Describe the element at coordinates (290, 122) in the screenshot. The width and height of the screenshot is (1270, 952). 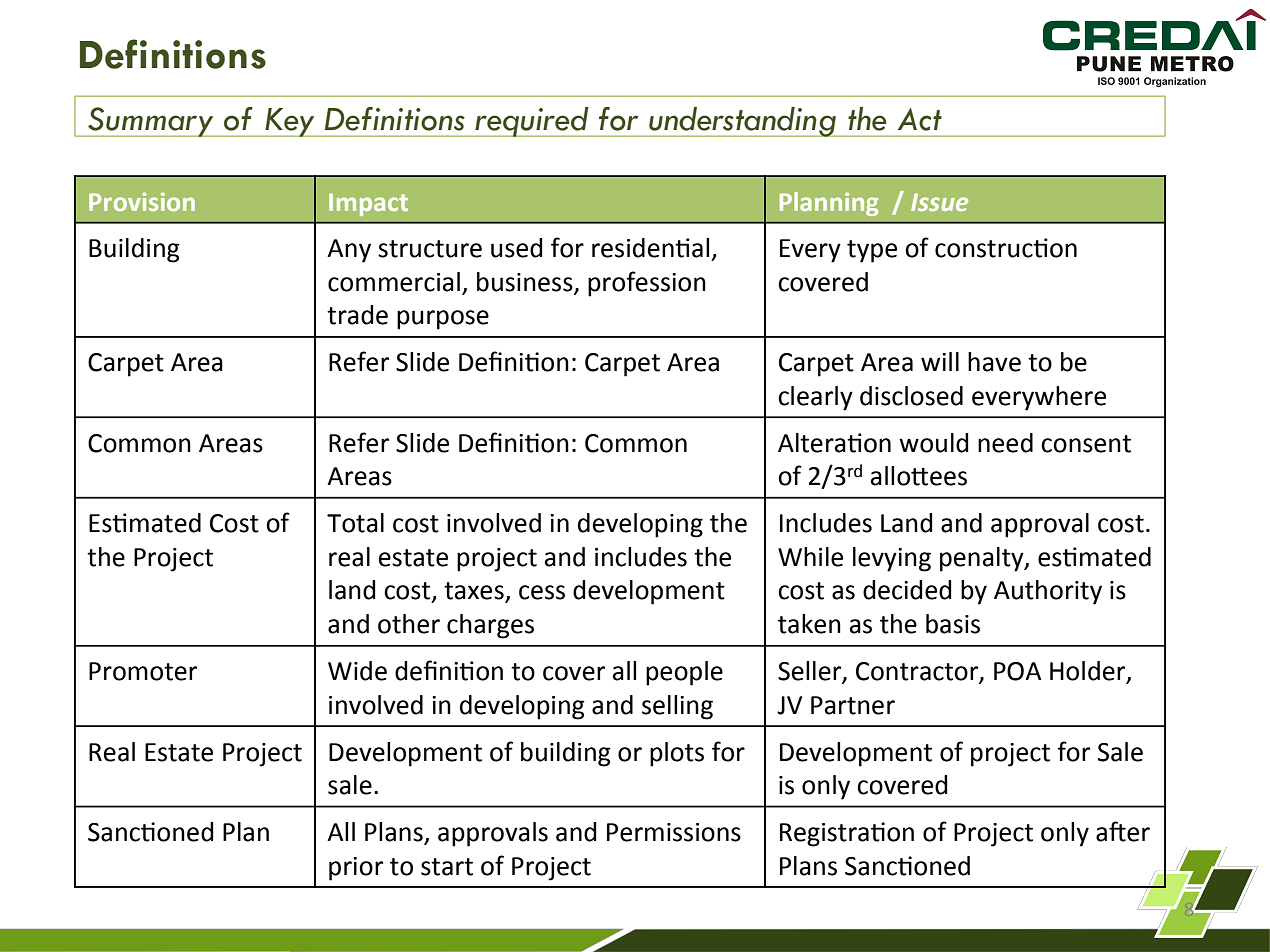
I see `Key` at that location.
